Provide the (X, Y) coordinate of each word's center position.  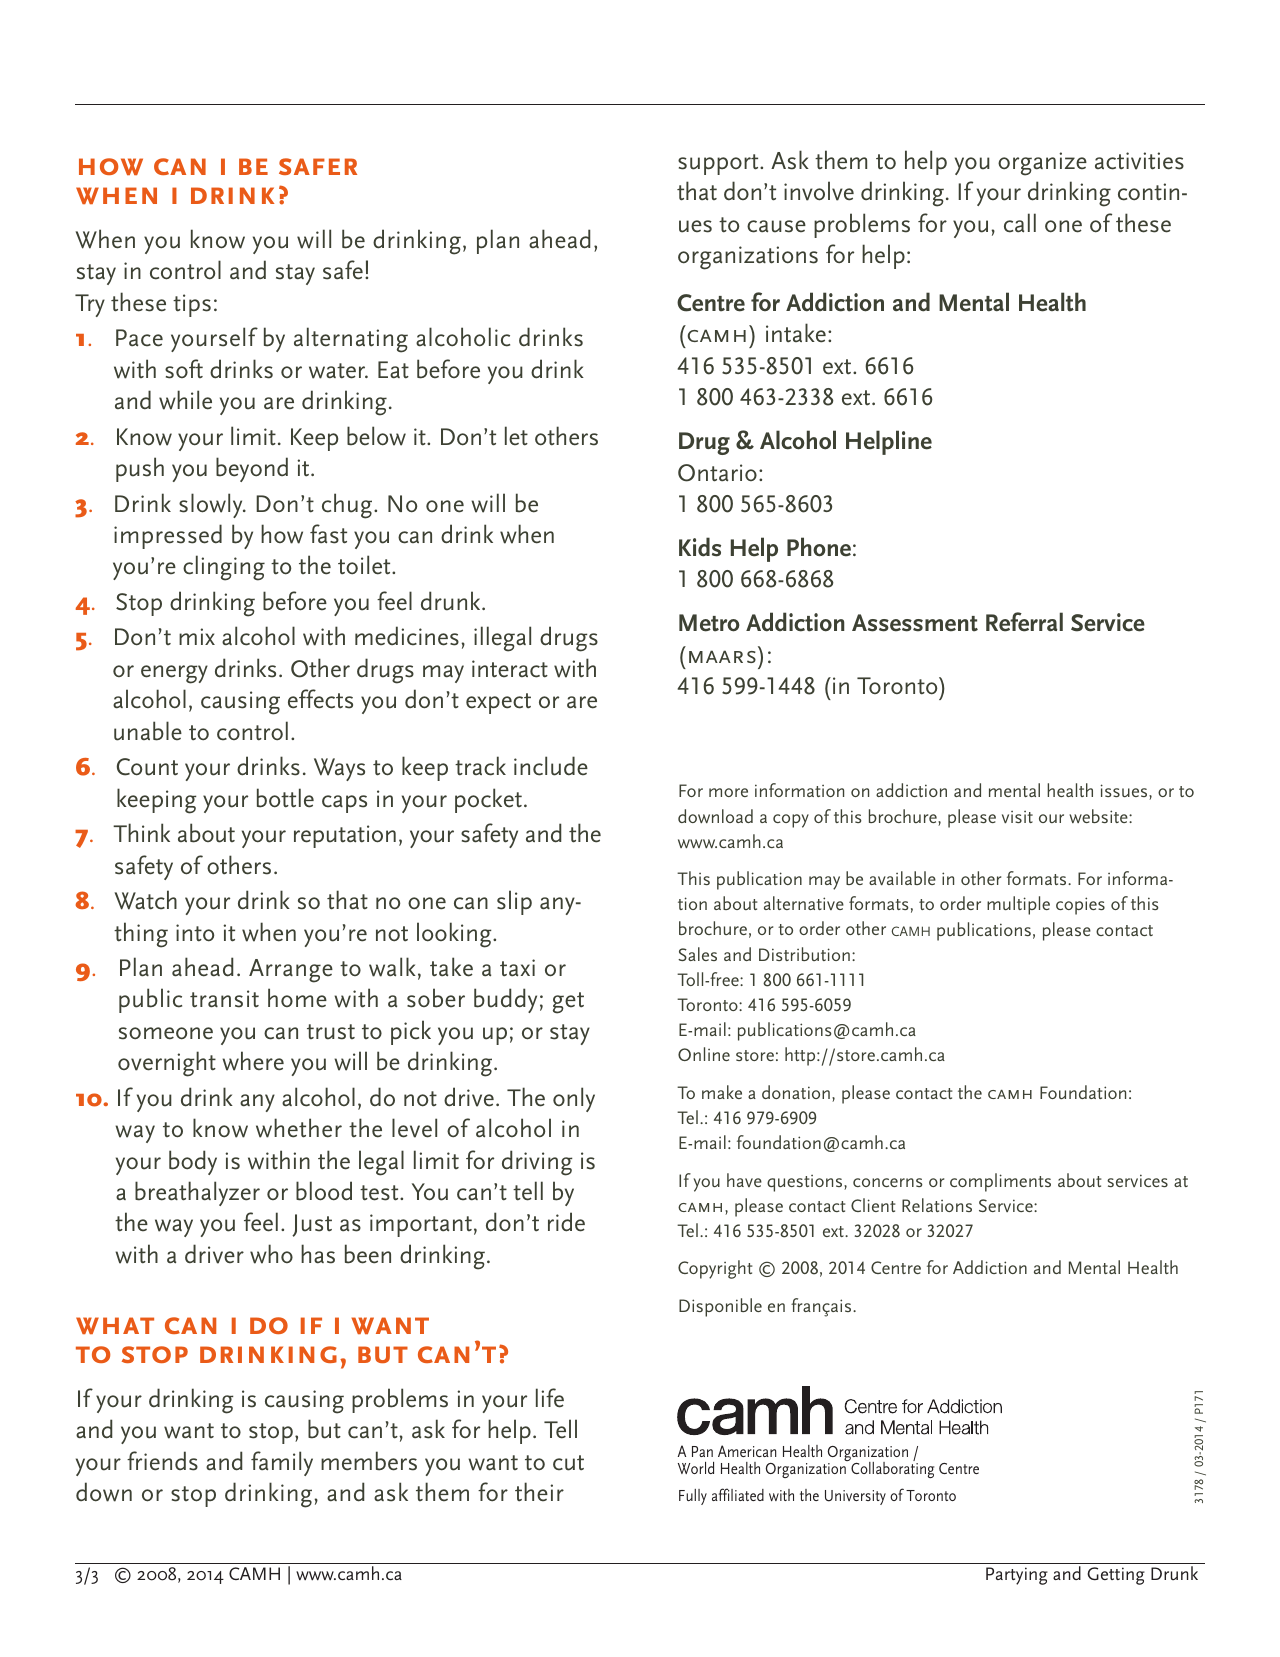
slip (514, 902)
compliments (1000, 1182)
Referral (1024, 622)
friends (162, 1461)
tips (192, 305)
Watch (146, 900)
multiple (1018, 905)
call (1020, 223)
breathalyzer (197, 1193)
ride (566, 1222)
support (719, 164)
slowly (212, 505)
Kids (700, 547)
